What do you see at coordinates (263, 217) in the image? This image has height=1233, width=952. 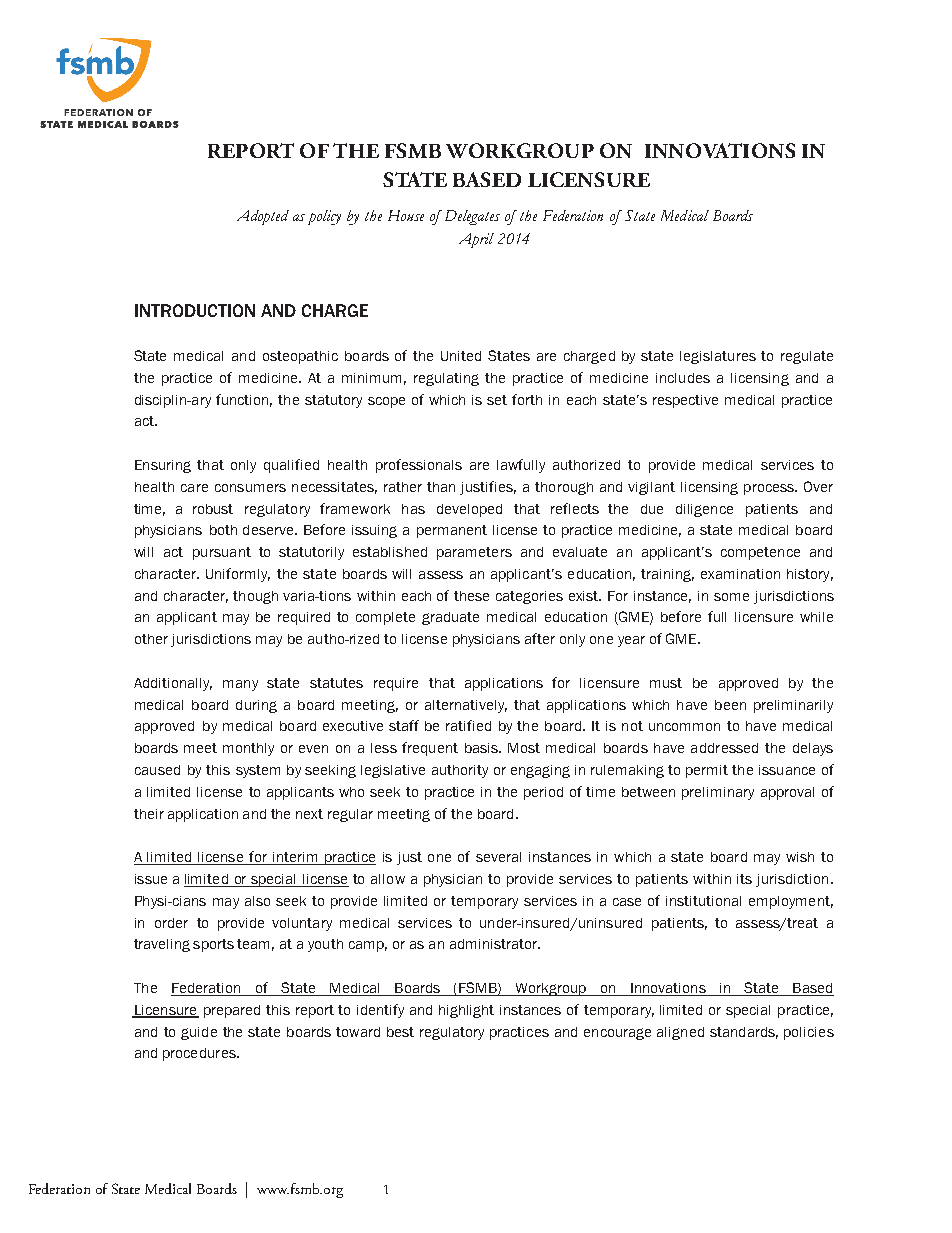 I see `Adopted` at bounding box center [263, 217].
